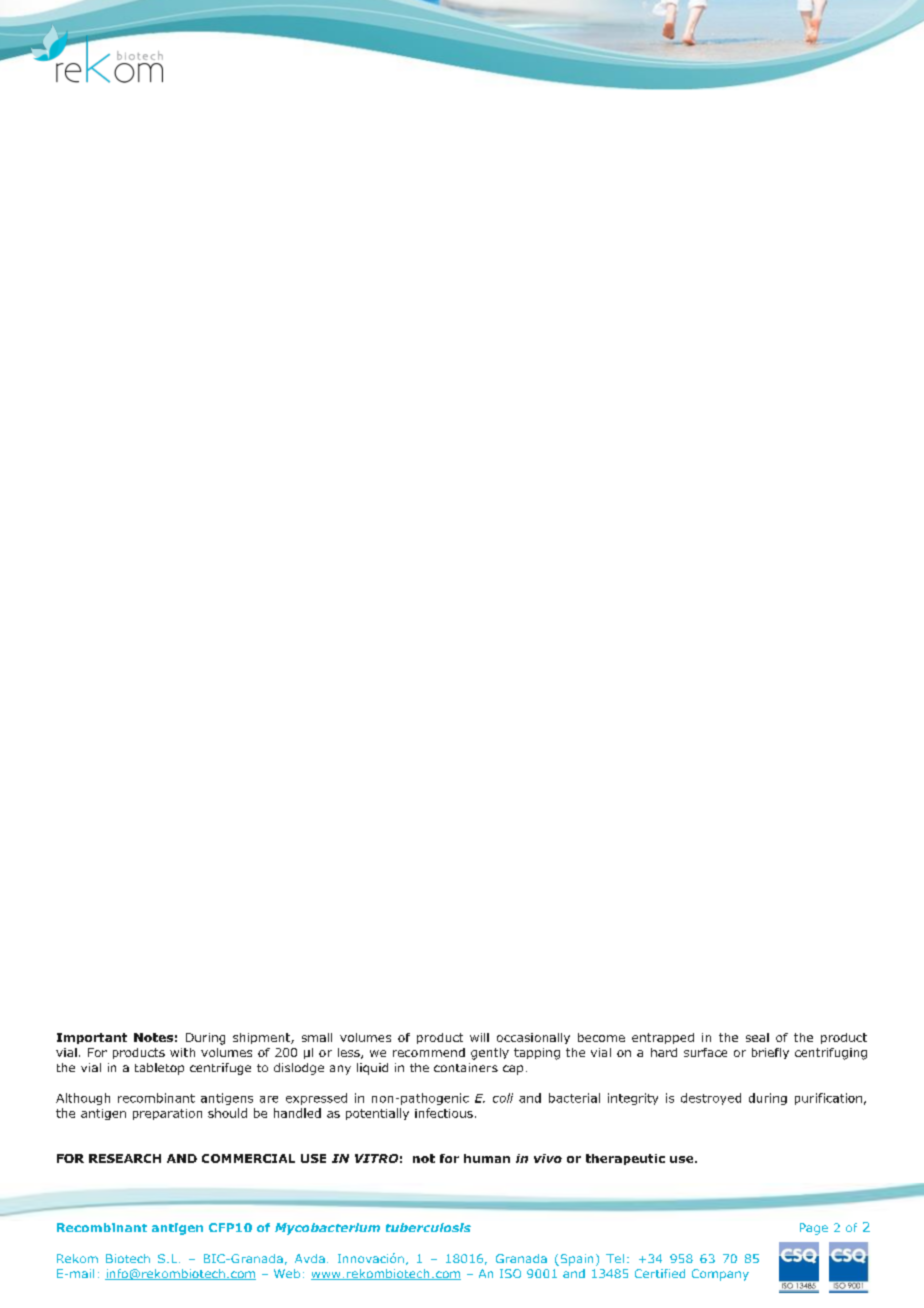 This image has width=924, height=1308. Describe the element at coordinates (757, 1037) in the image. I see `seal` at that location.
